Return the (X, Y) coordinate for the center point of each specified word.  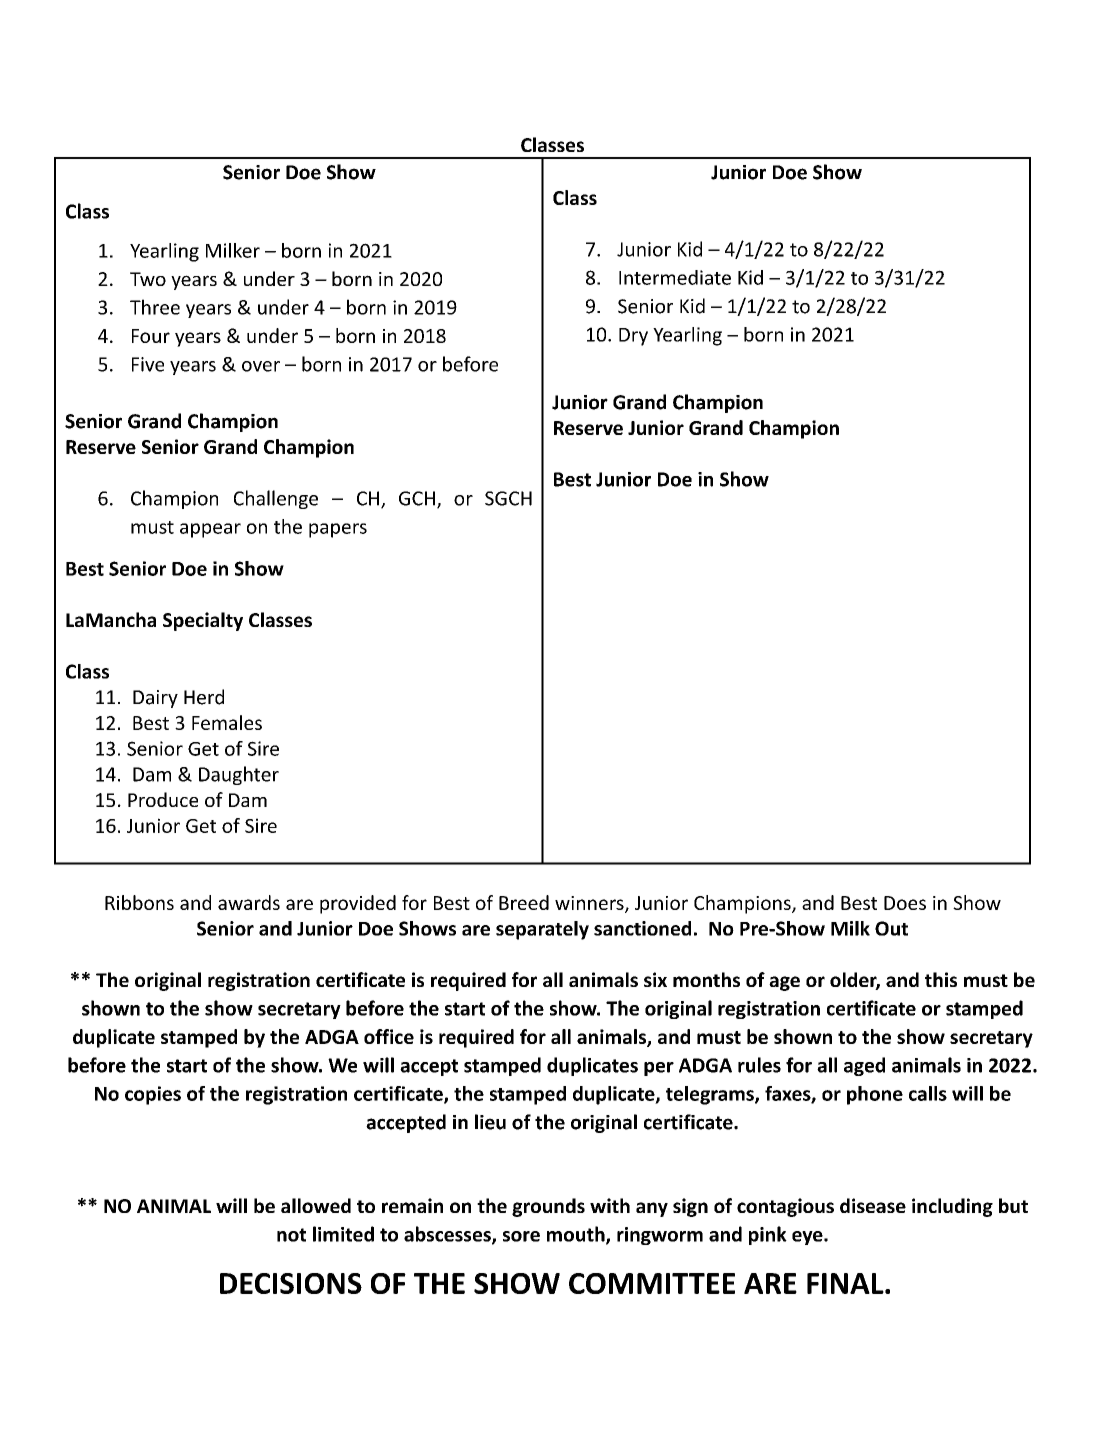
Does (905, 903)
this (941, 979)
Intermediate (675, 277)
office (389, 1036)
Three (155, 307)
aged (864, 1066)
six (655, 979)
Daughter (239, 775)
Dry (633, 337)
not (291, 1235)
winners (590, 904)
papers (338, 530)
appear (210, 530)
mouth (577, 1235)
